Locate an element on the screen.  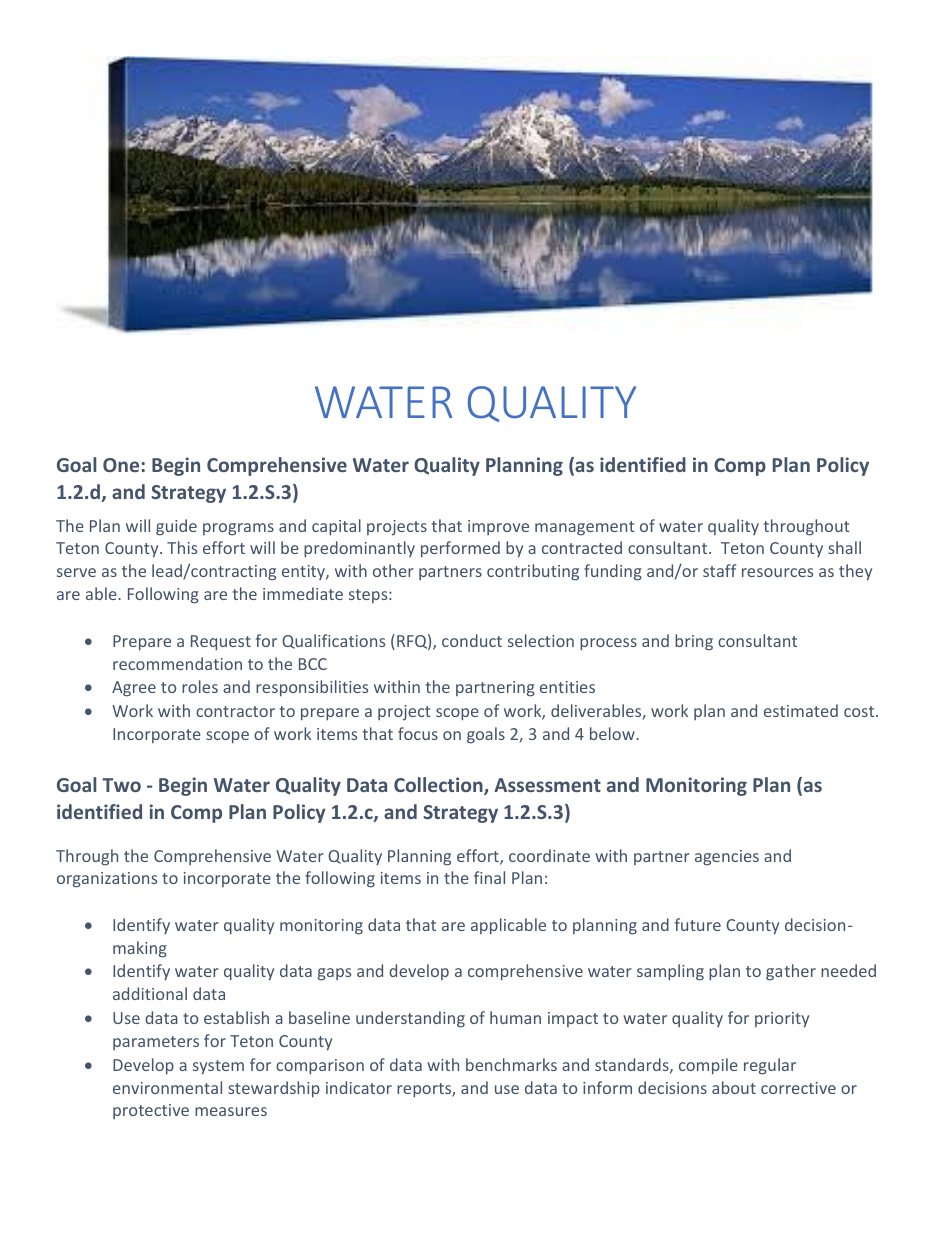
One is located at coordinates (121, 465).
